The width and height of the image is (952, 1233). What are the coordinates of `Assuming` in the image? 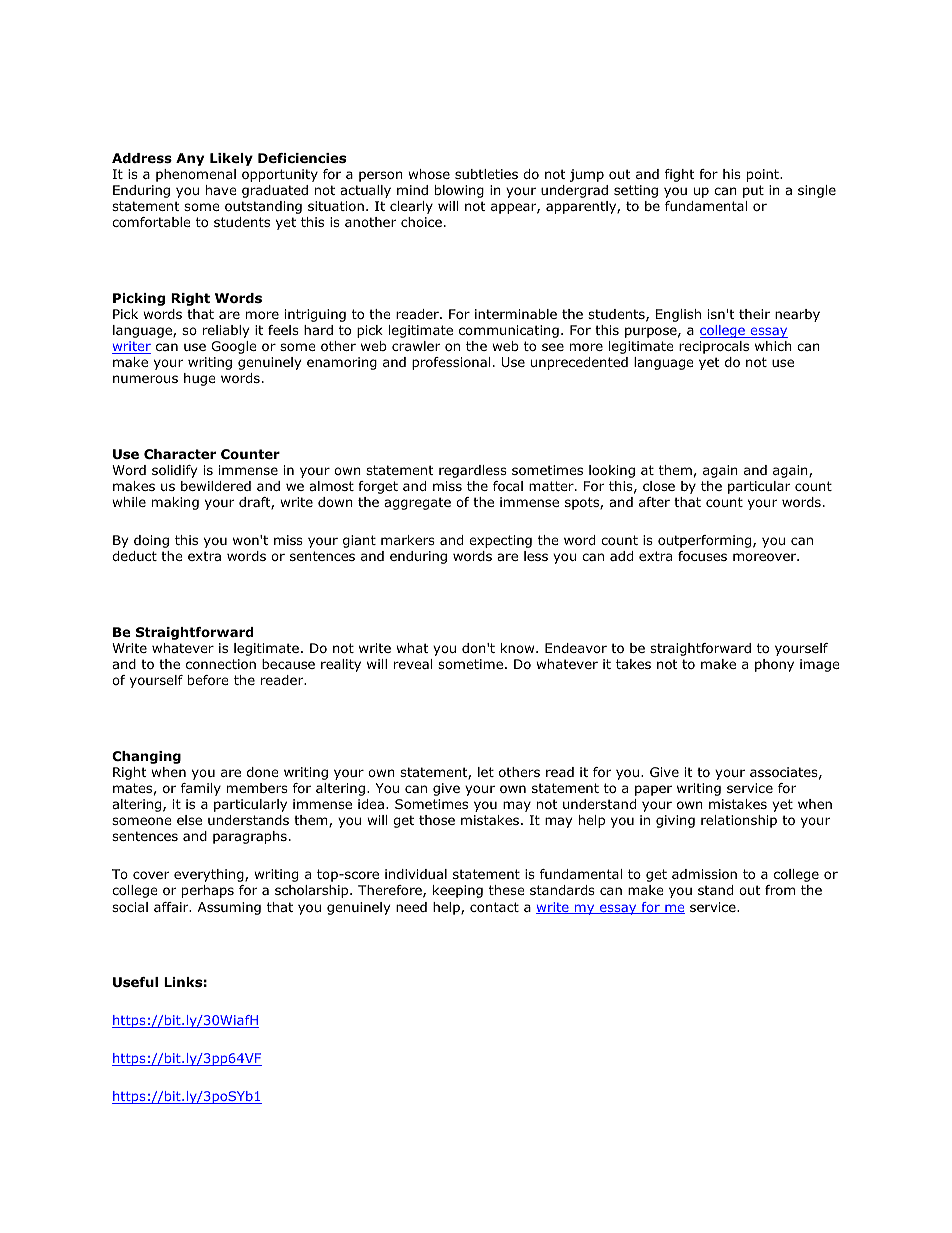 It's located at (229, 908).
